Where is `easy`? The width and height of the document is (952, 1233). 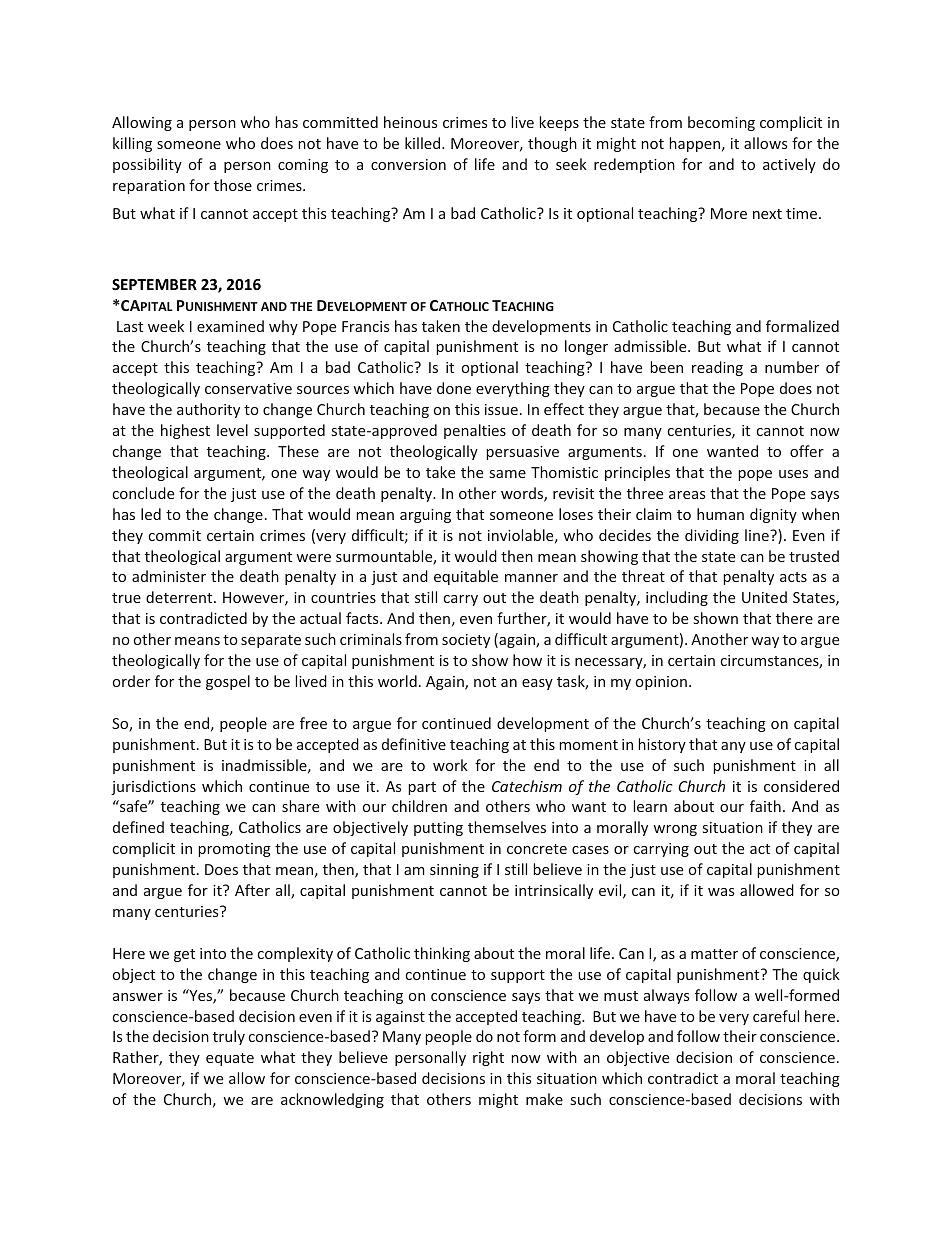
easy is located at coordinates (537, 684).
